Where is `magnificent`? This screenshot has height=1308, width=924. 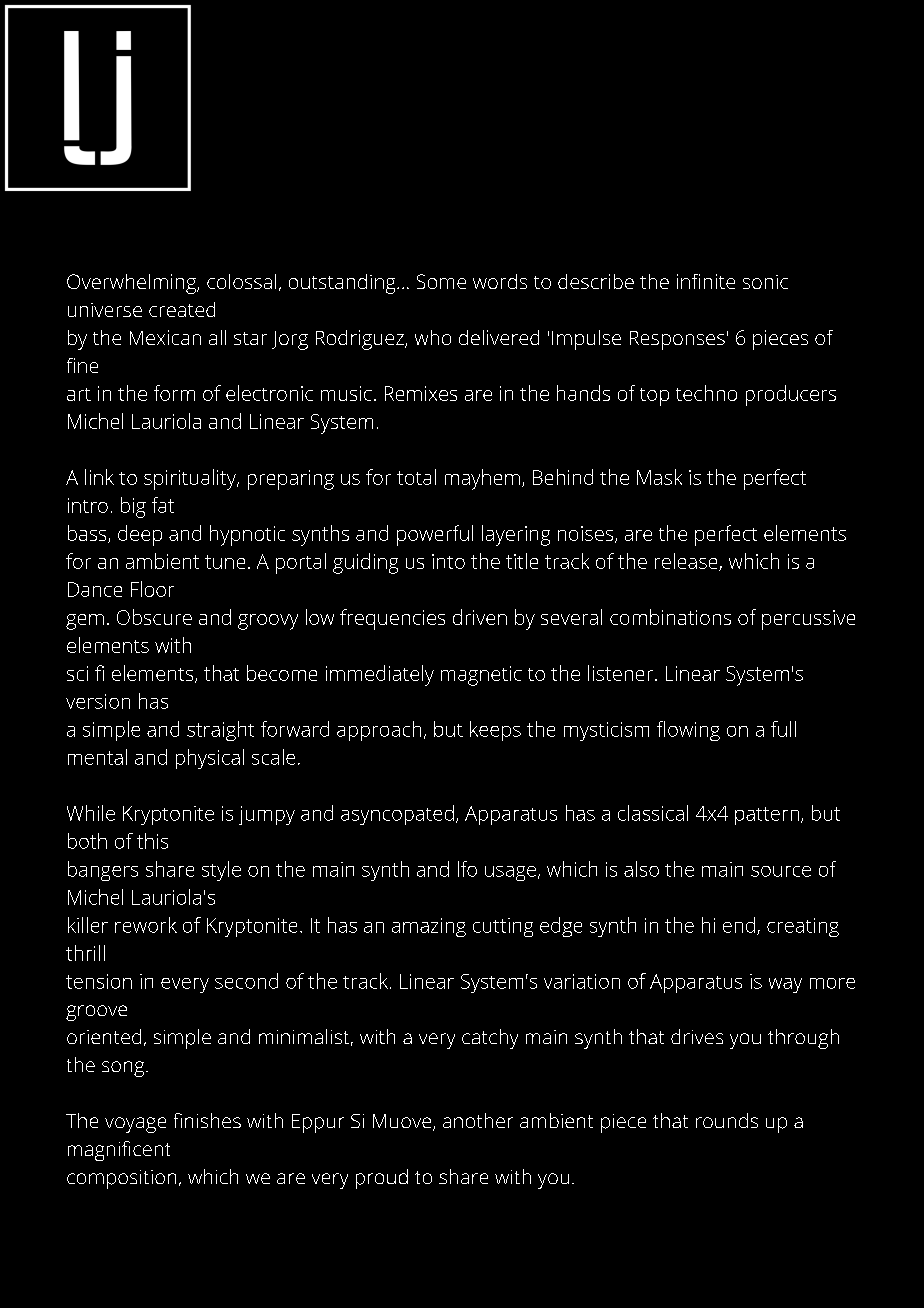 magnificent is located at coordinates (119, 1151).
